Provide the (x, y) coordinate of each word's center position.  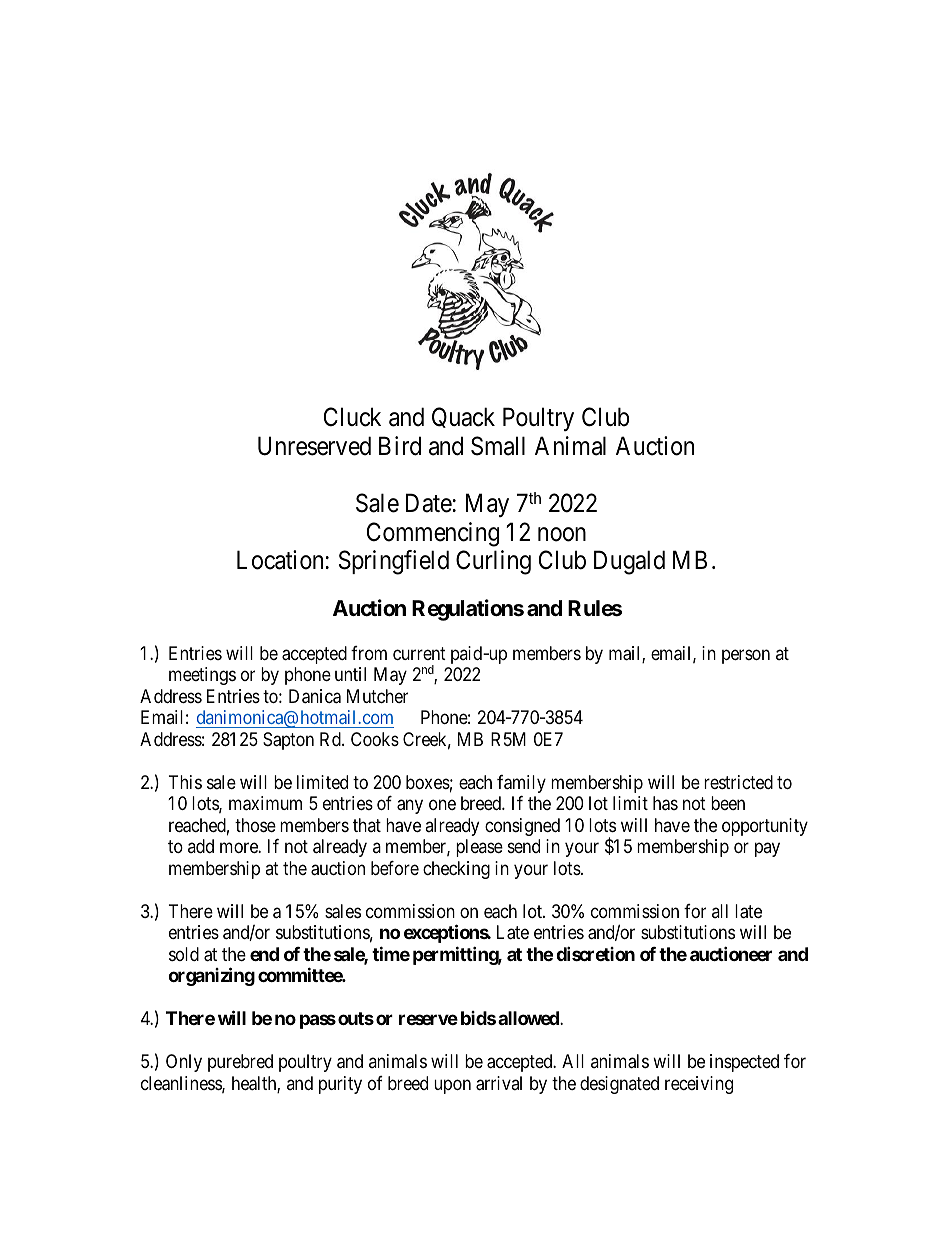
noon (562, 534)
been (728, 803)
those (255, 825)
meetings (202, 676)
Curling (493, 562)
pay (767, 850)
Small (498, 446)
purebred (240, 1063)
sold (184, 954)
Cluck (352, 417)
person (746, 656)
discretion (595, 953)
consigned (522, 827)
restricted (738, 782)
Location (280, 560)
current (419, 653)
